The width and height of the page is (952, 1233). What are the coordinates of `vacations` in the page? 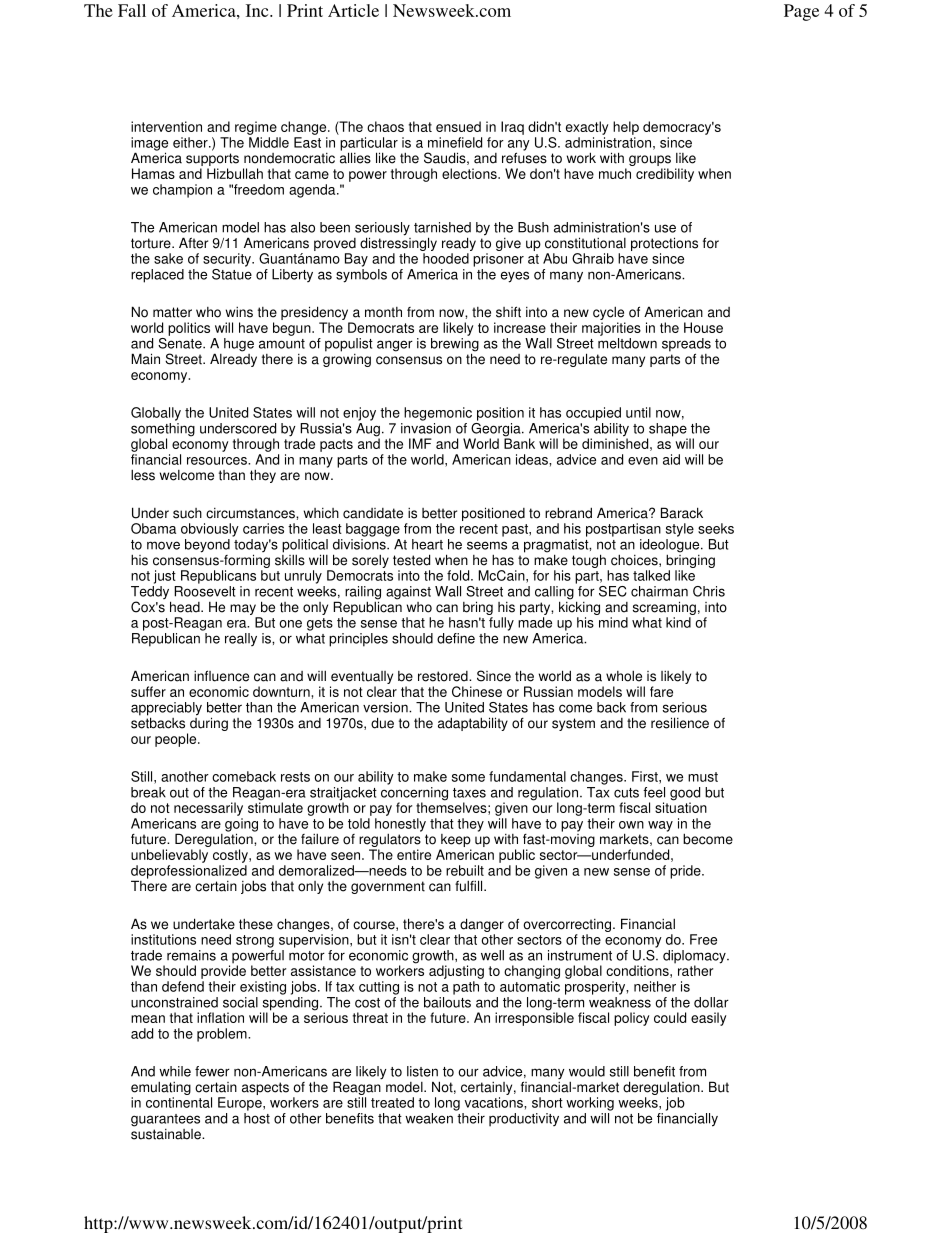 It's located at (495, 1102).
